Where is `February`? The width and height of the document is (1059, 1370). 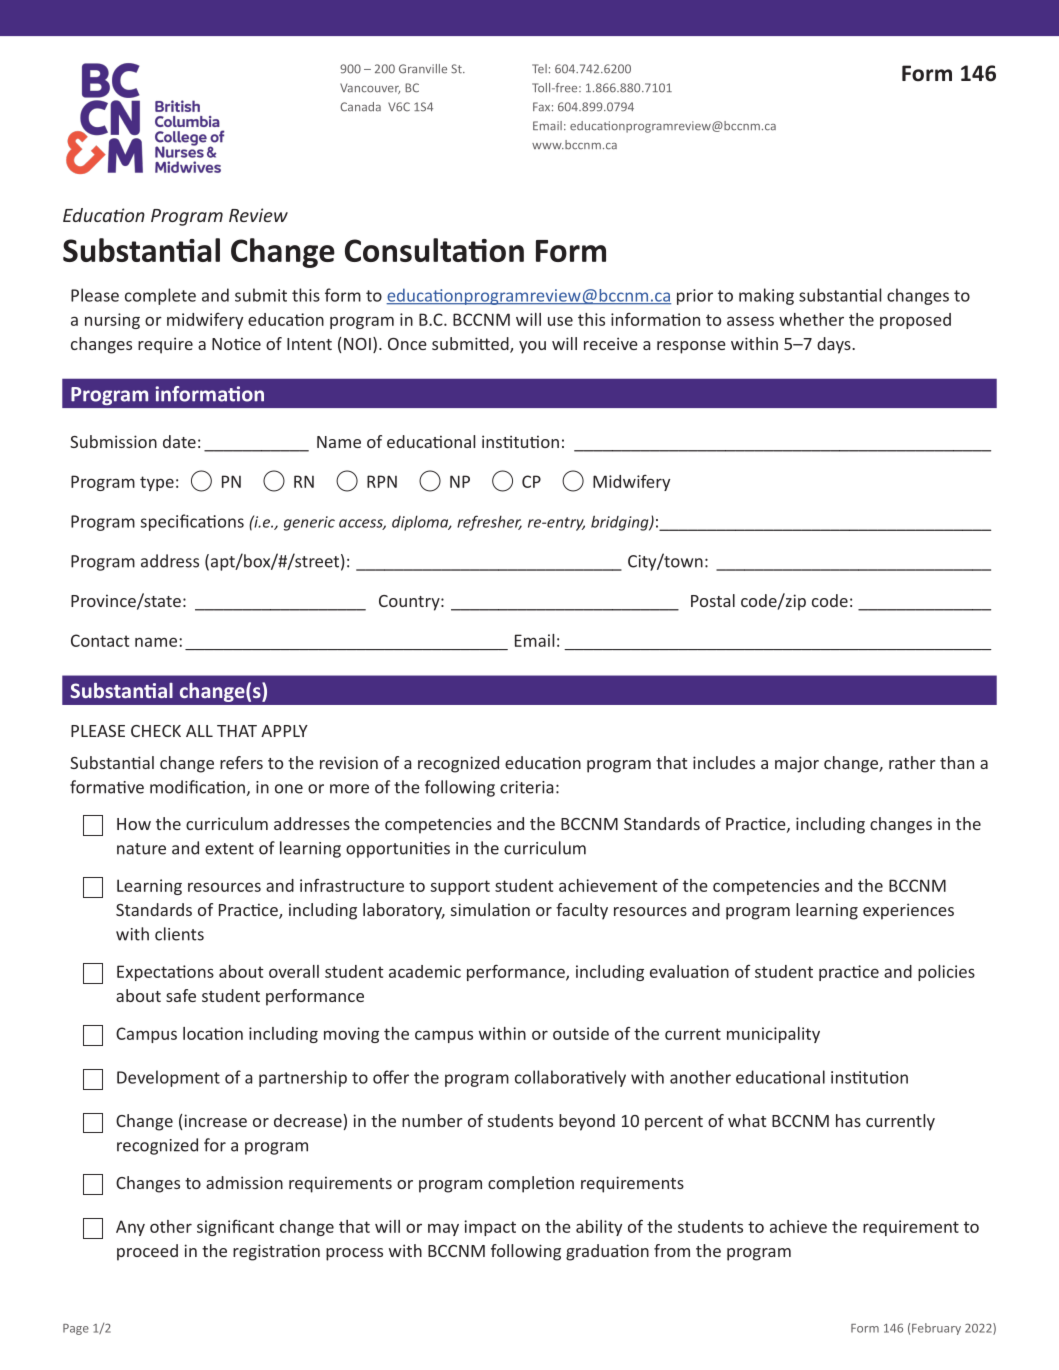 February is located at coordinates (936, 1329).
